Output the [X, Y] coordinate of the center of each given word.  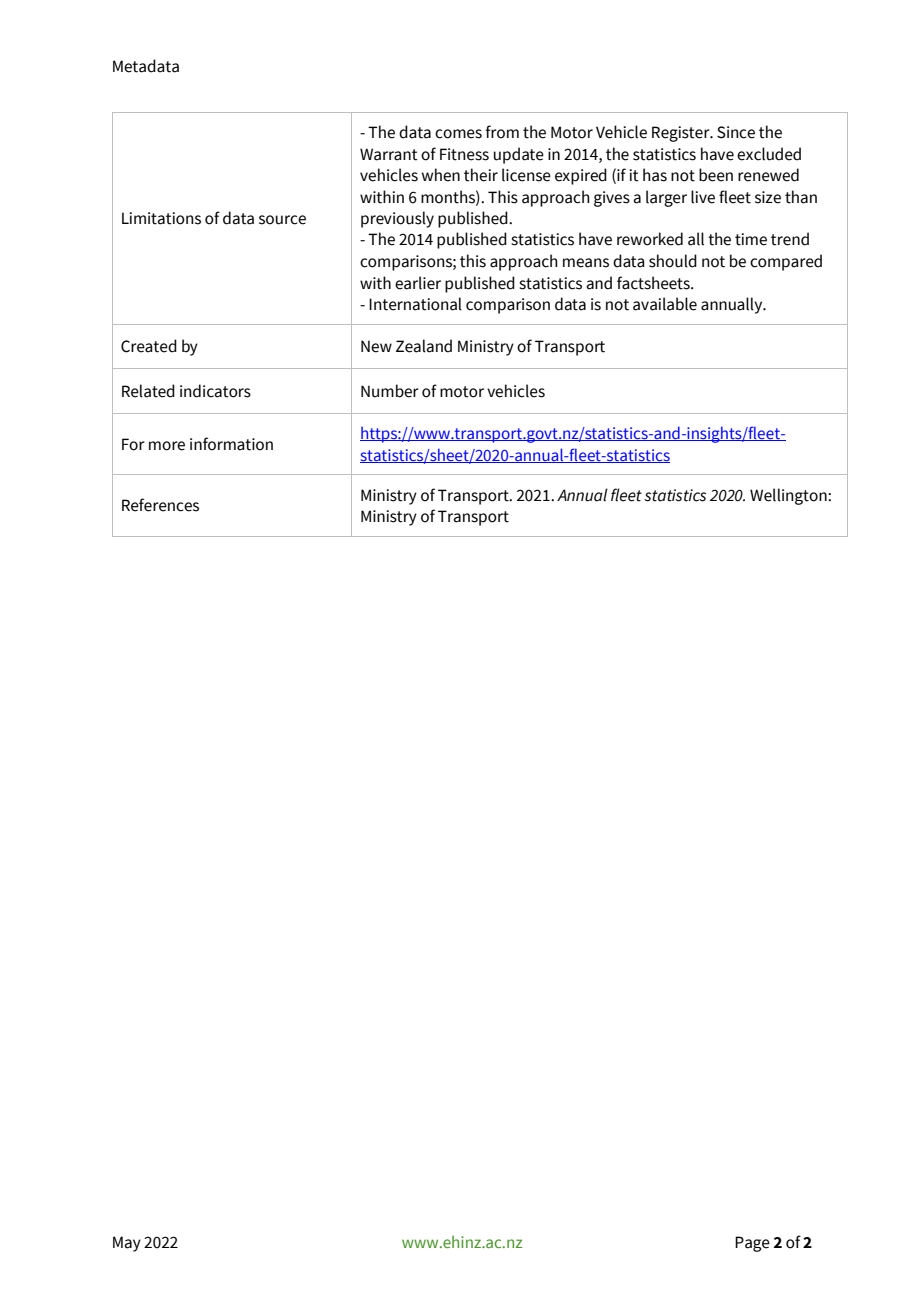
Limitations [161, 218]
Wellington [789, 496]
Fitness [464, 154]
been [716, 175]
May [127, 1244]
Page [752, 1244]
